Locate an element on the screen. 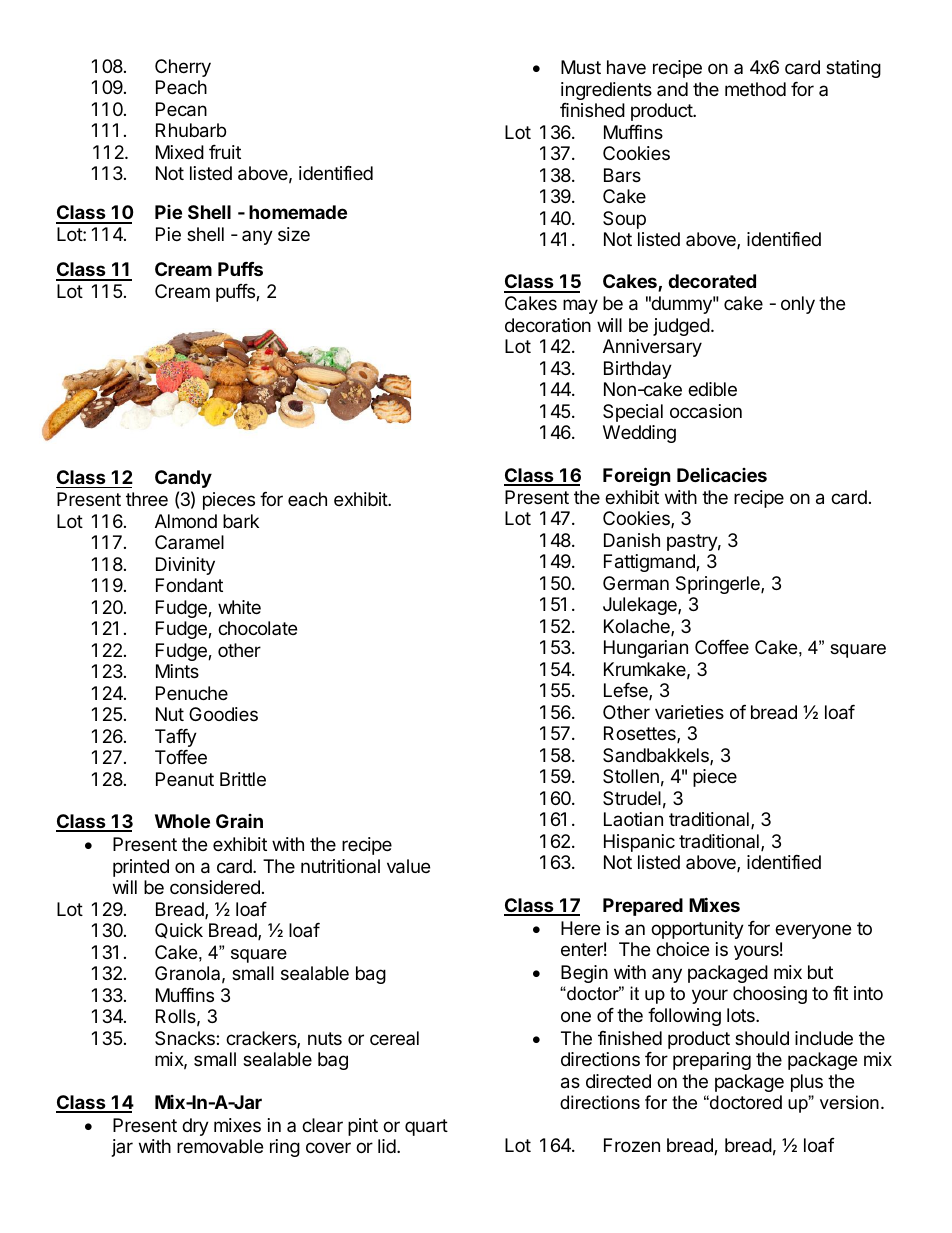 The width and height of the screenshot is (952, 1233). Coffee is located at coordinates (722, 647).
